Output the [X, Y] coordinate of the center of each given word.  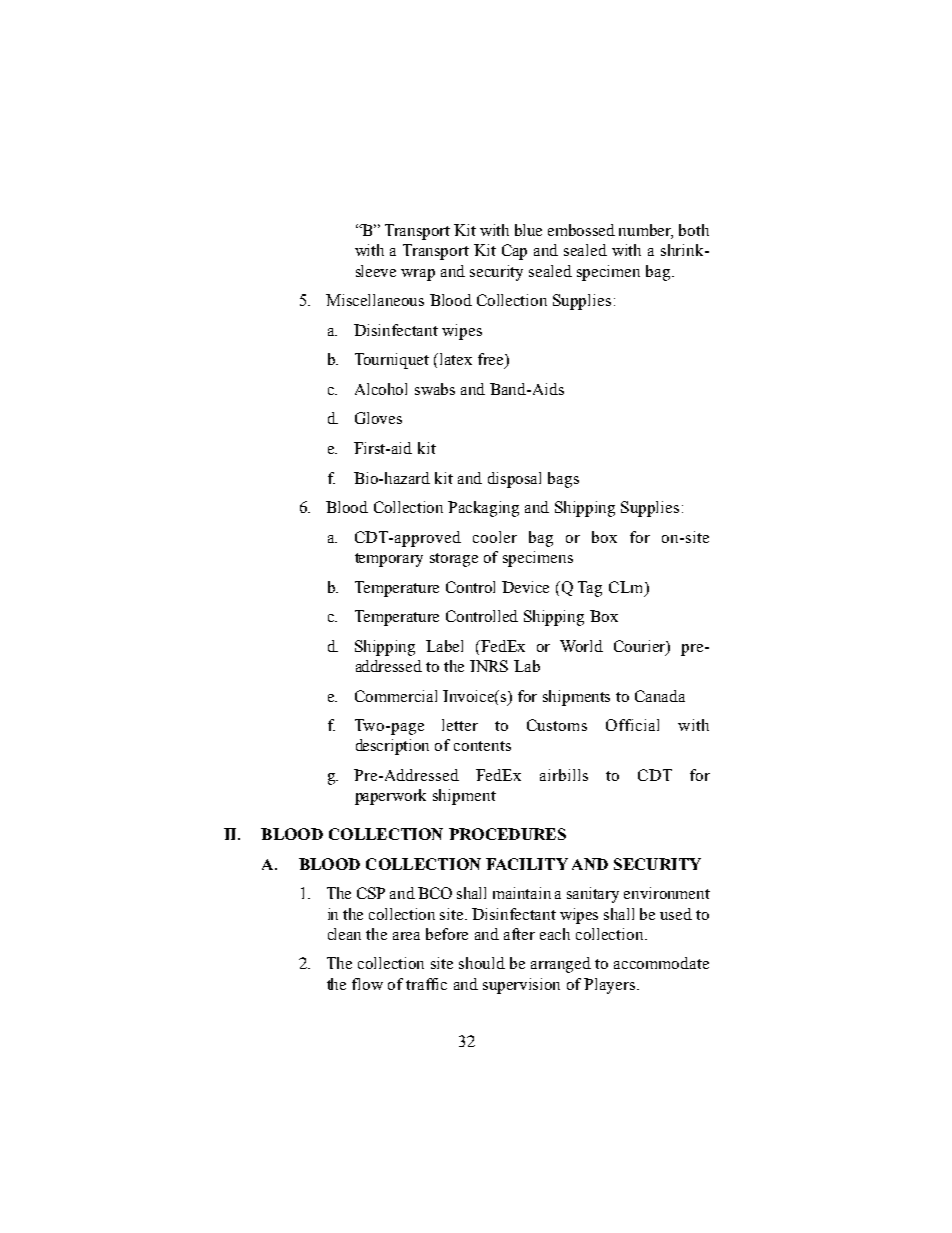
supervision [521, 986]
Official [632, 725]
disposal [514, 480]
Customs [557, 725]
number [646, 231]
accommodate [661, 963]
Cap [514, 252]
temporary [389, 560]
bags [563, 480]
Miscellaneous [375, 300]
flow [367, 984]
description [392, 747]
